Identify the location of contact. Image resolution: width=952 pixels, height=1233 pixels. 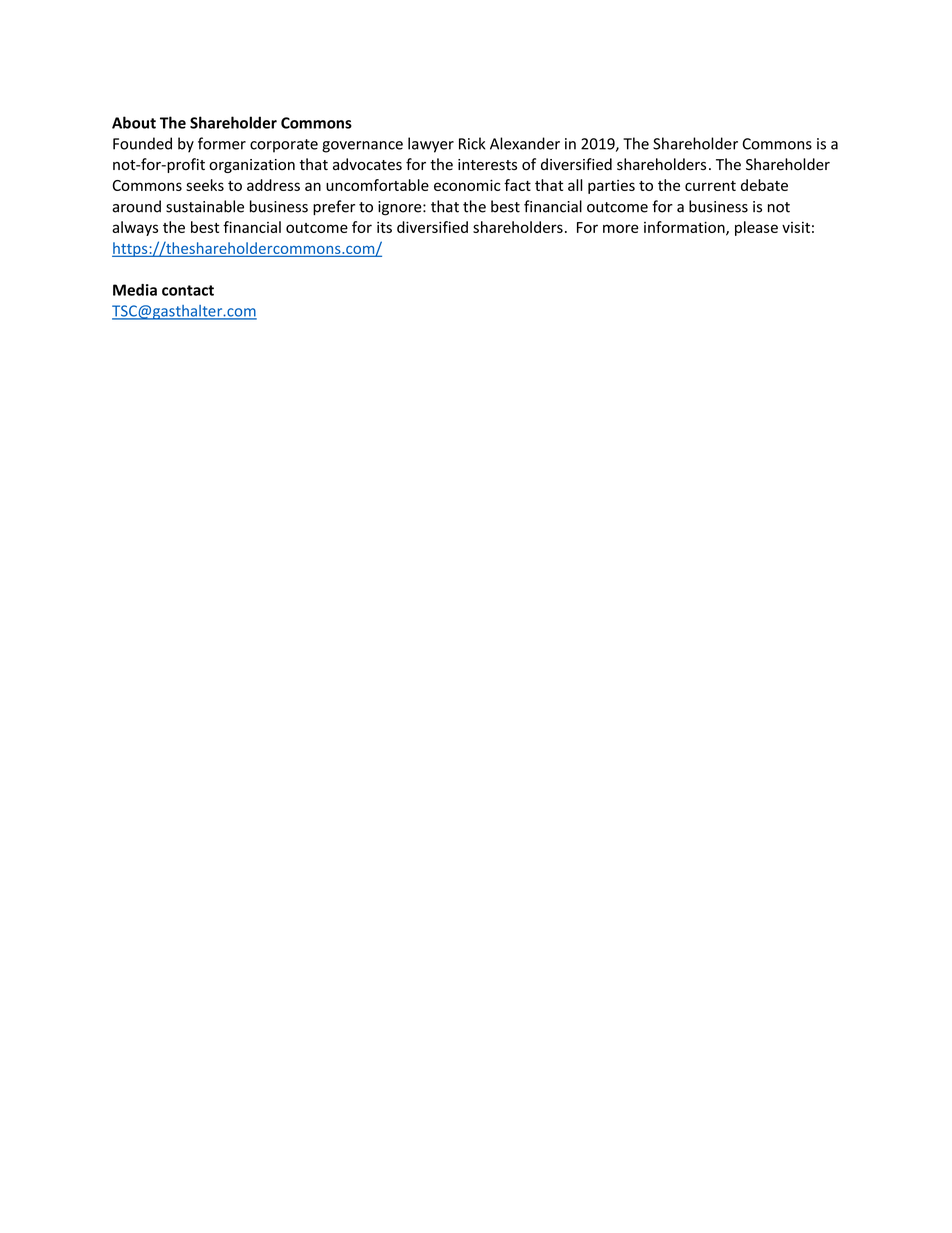
(188, 290).
